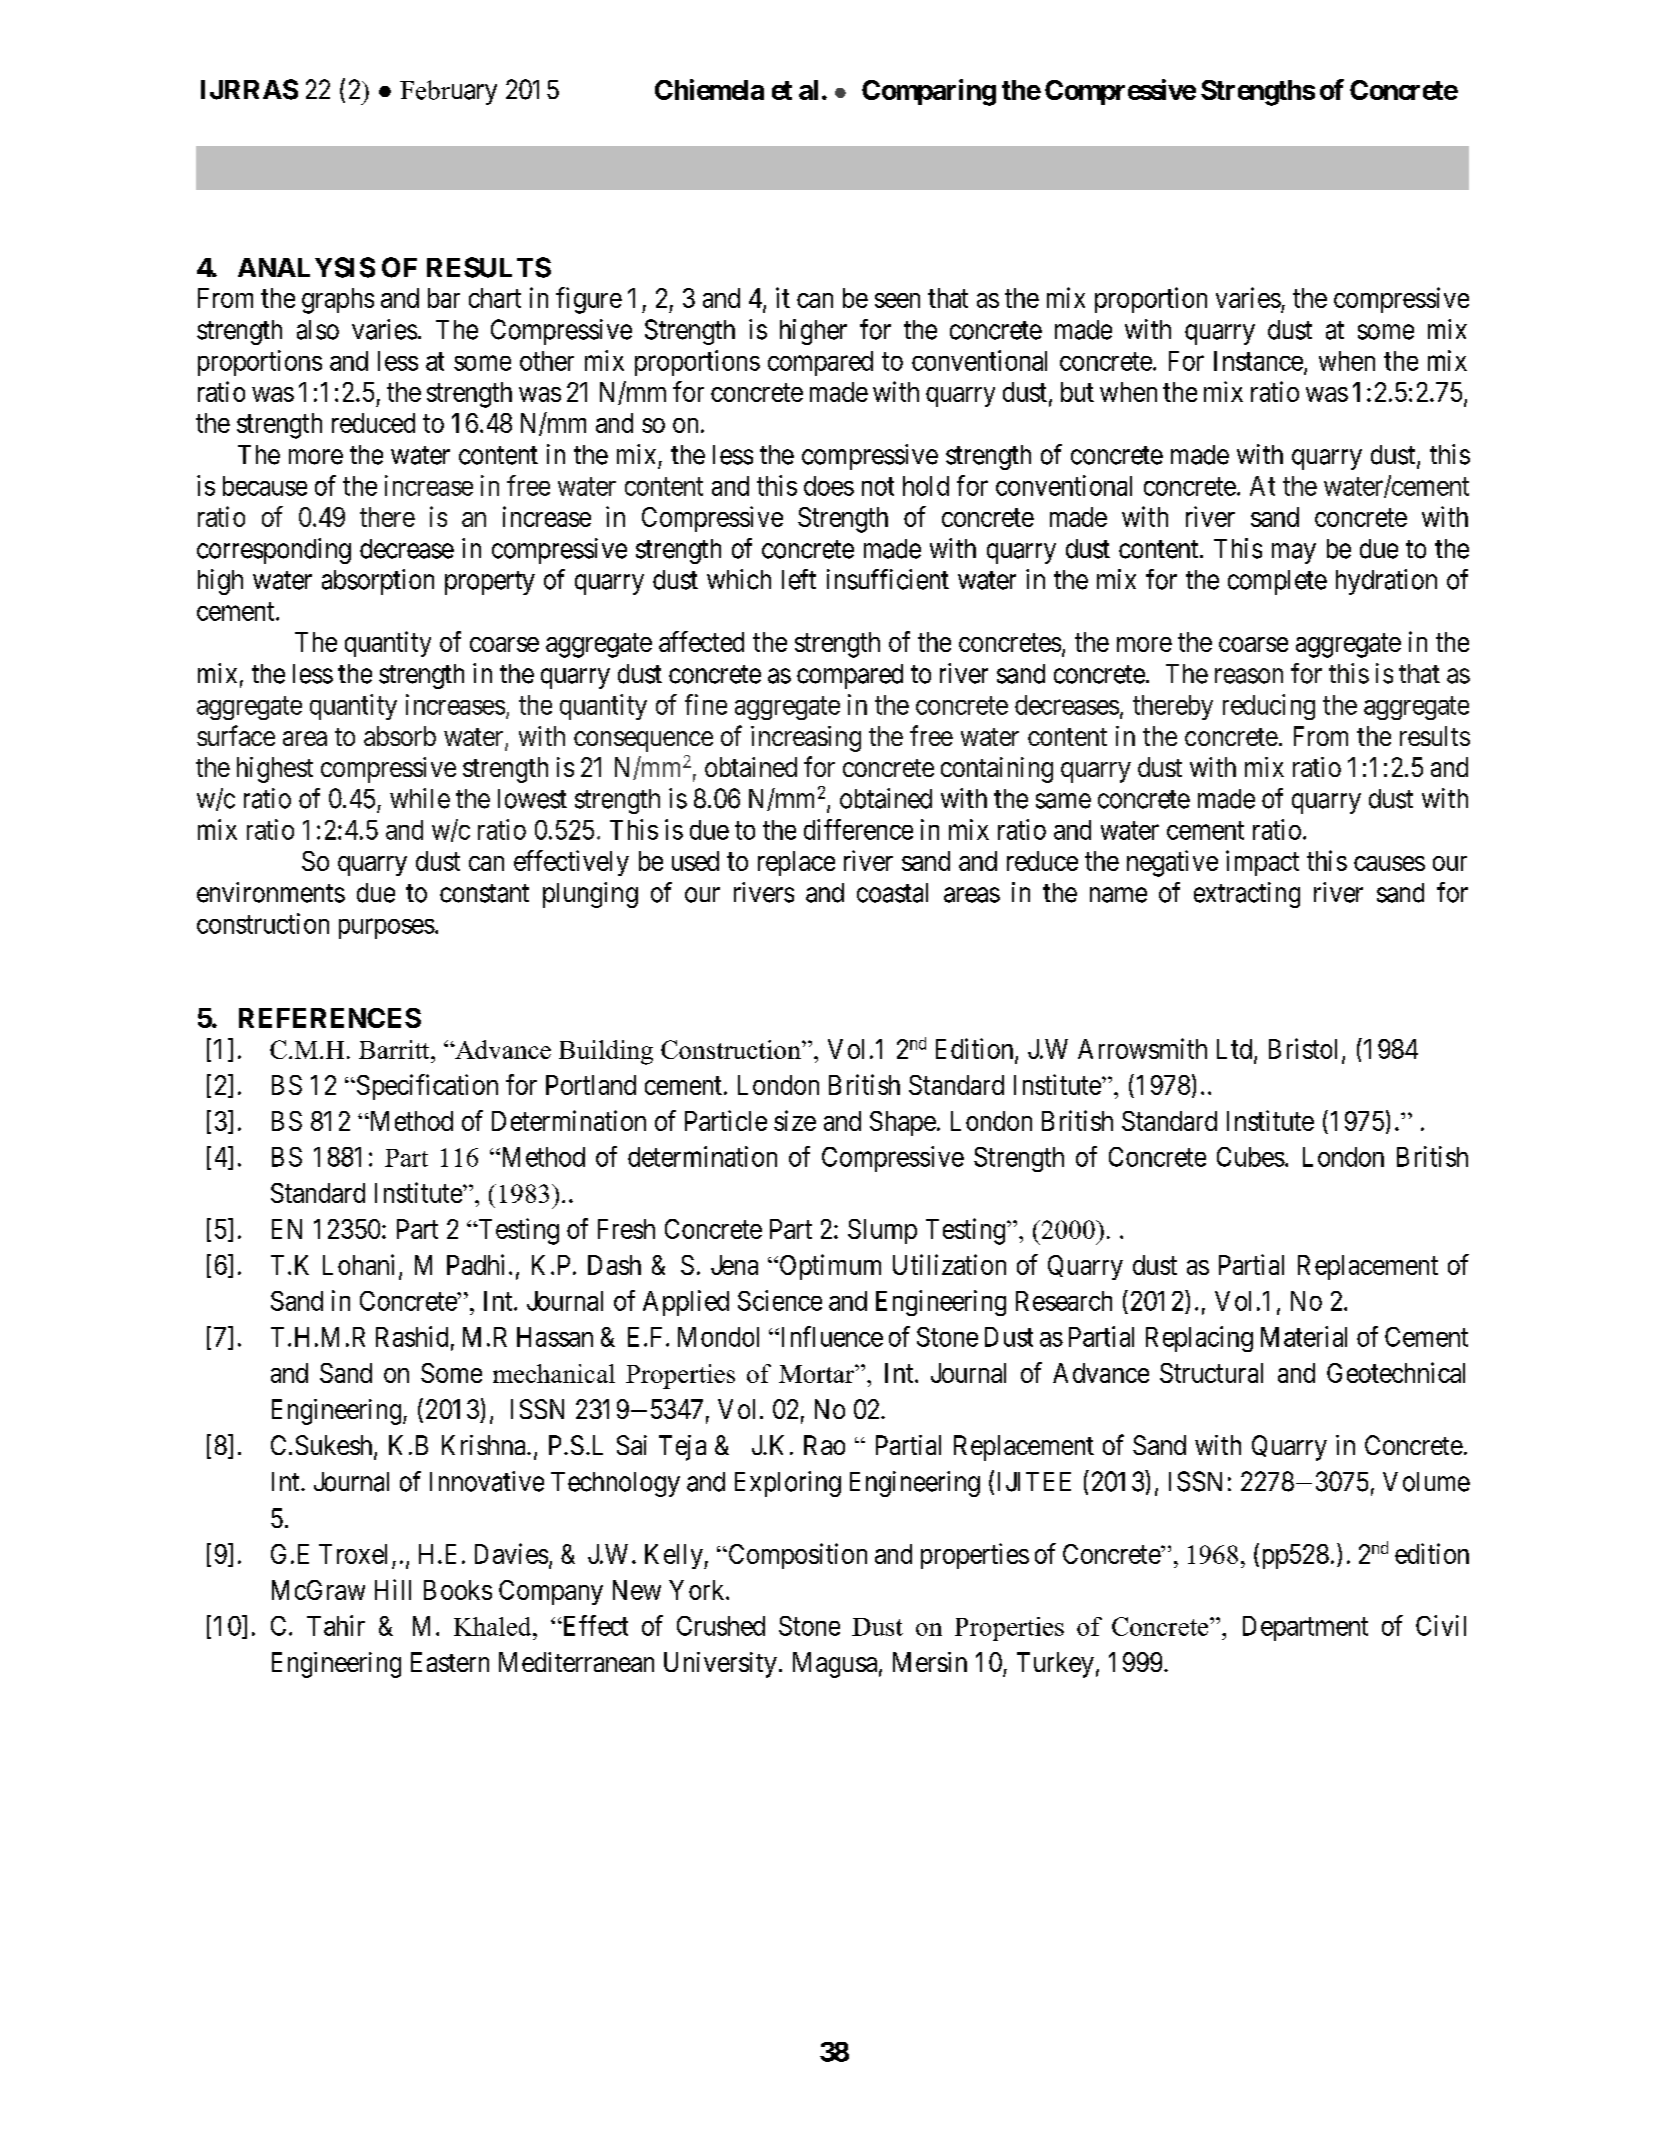  I want to click on Instance, so click(1258, 361).
